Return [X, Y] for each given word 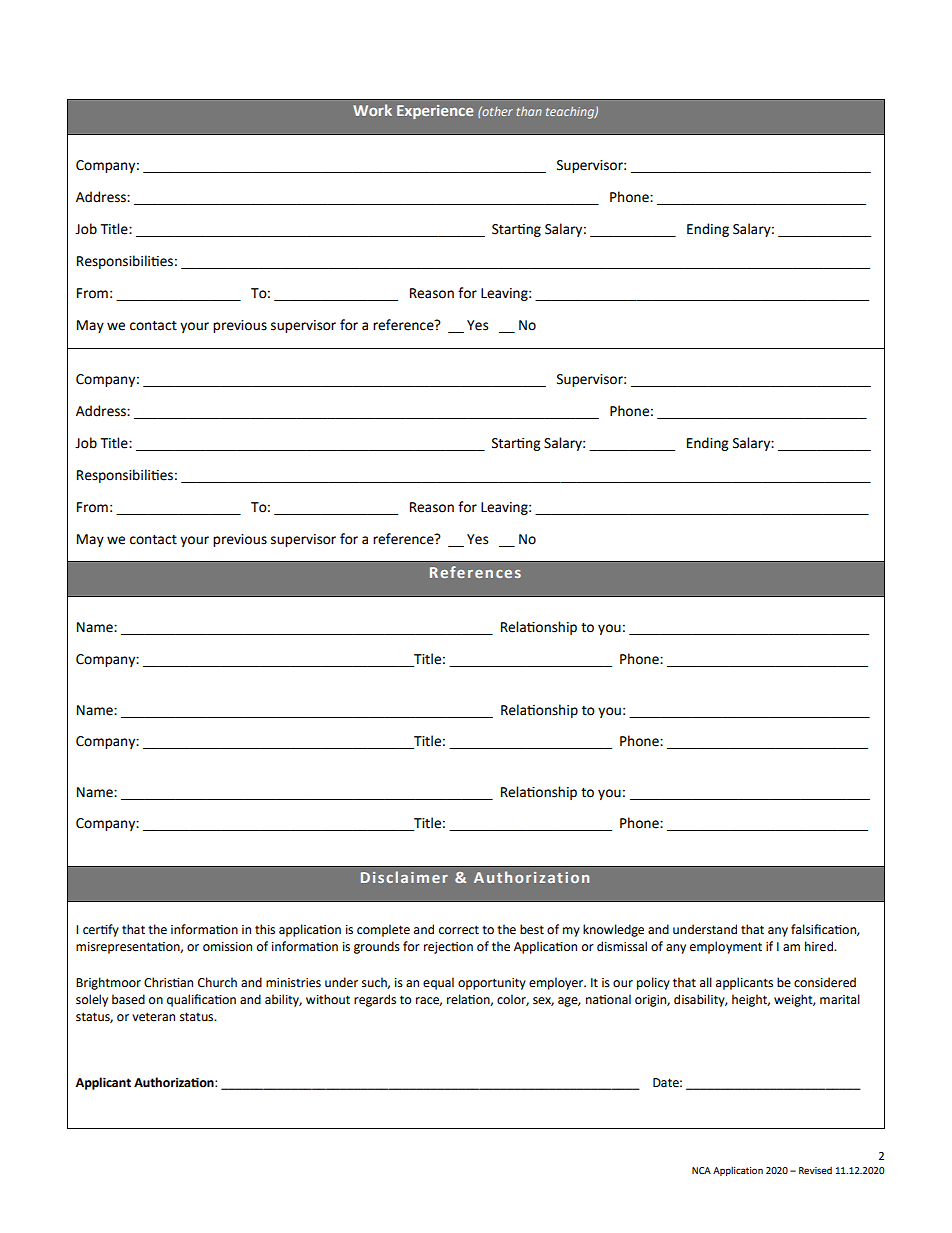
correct [459, 930]
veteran [153, 1017]
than [529, 111]
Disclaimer [404, 877]
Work [372, 110]
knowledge [613, 930]
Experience [435, 112]
